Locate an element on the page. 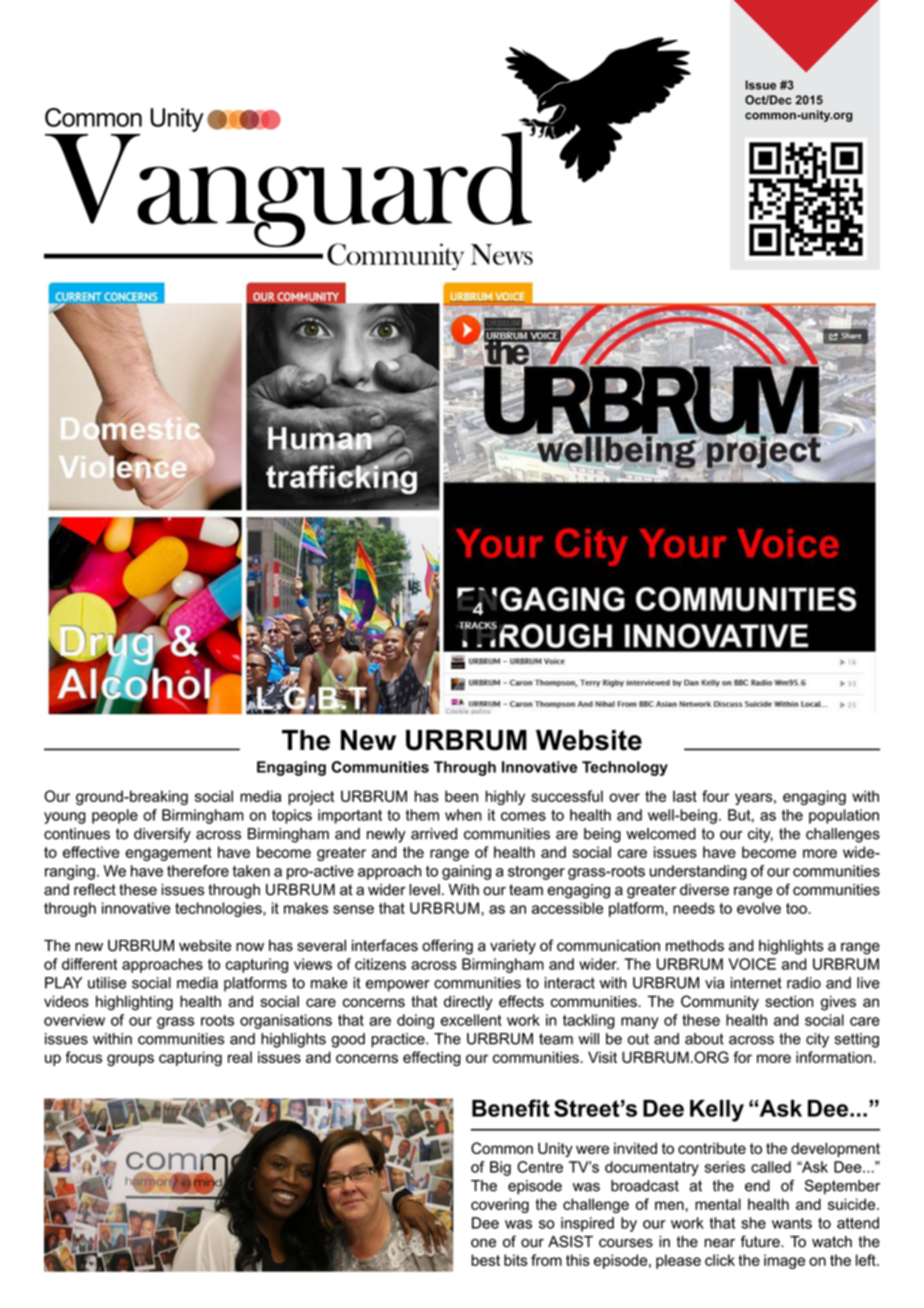 Image resolution: width=924 pixels, height=1308 pixels. Benefit is located at coordinates (511, 1108).
